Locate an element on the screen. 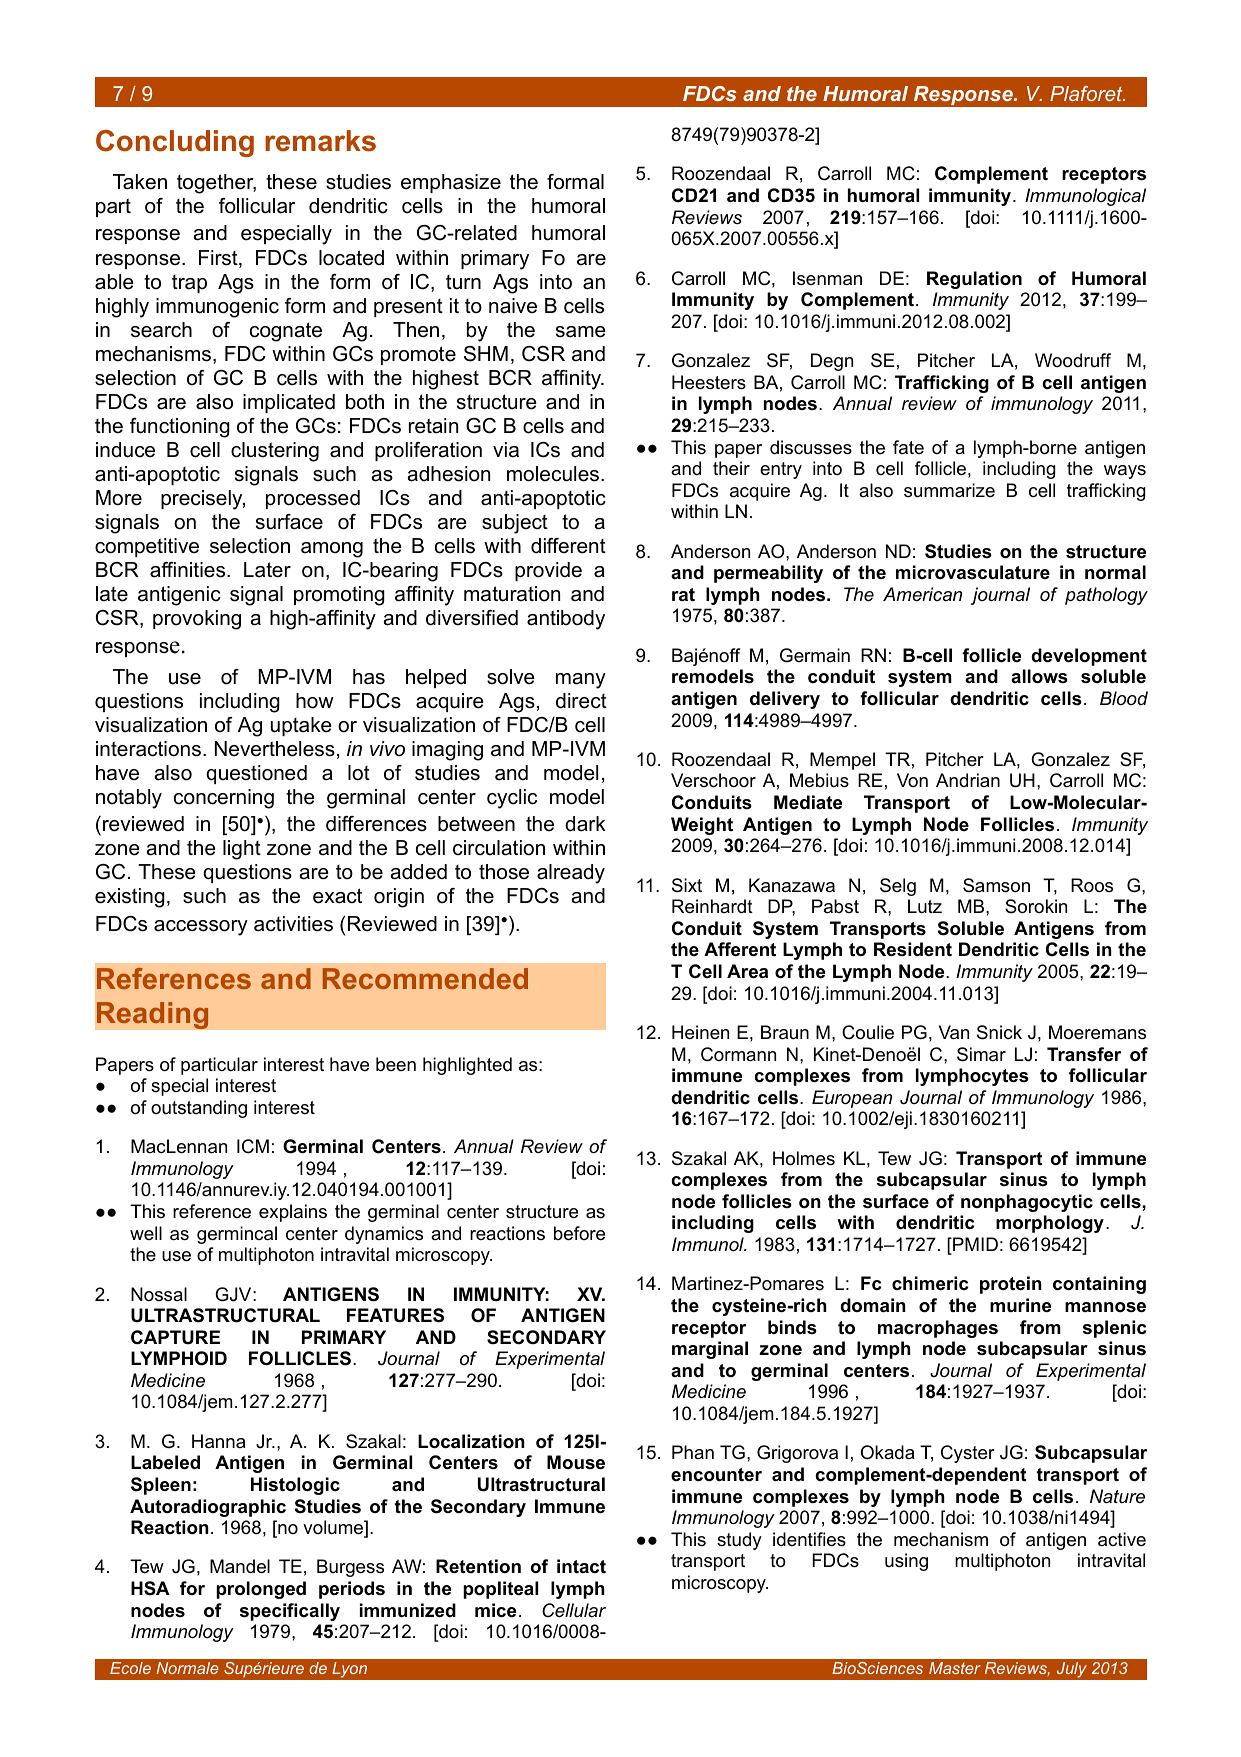  Samson is located at coordinates (996, 885).
